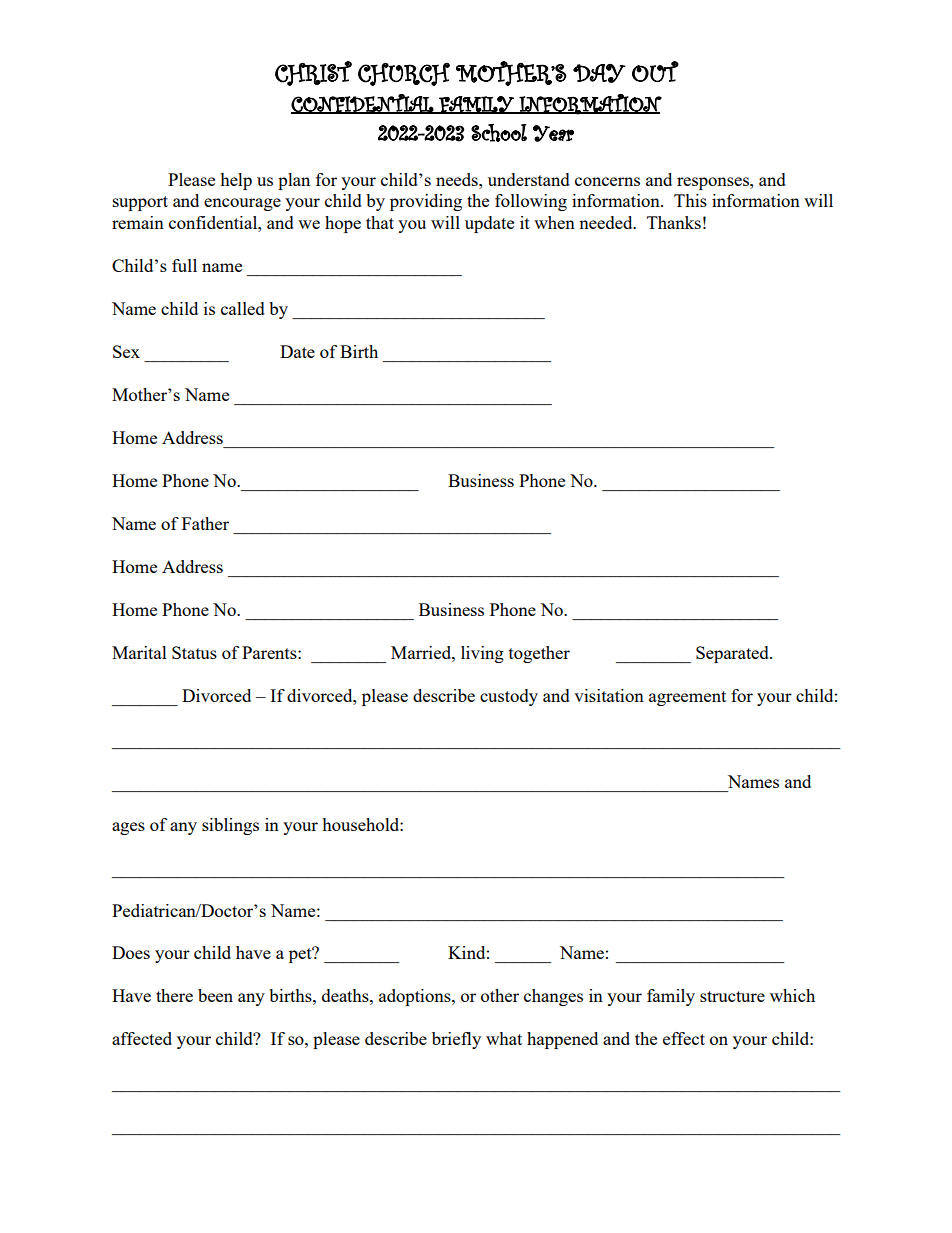 This screenshot has height=1233, width=952. Describe the element at coordinates (733, 654) in the screenshot. I see `Separated` at that location.
